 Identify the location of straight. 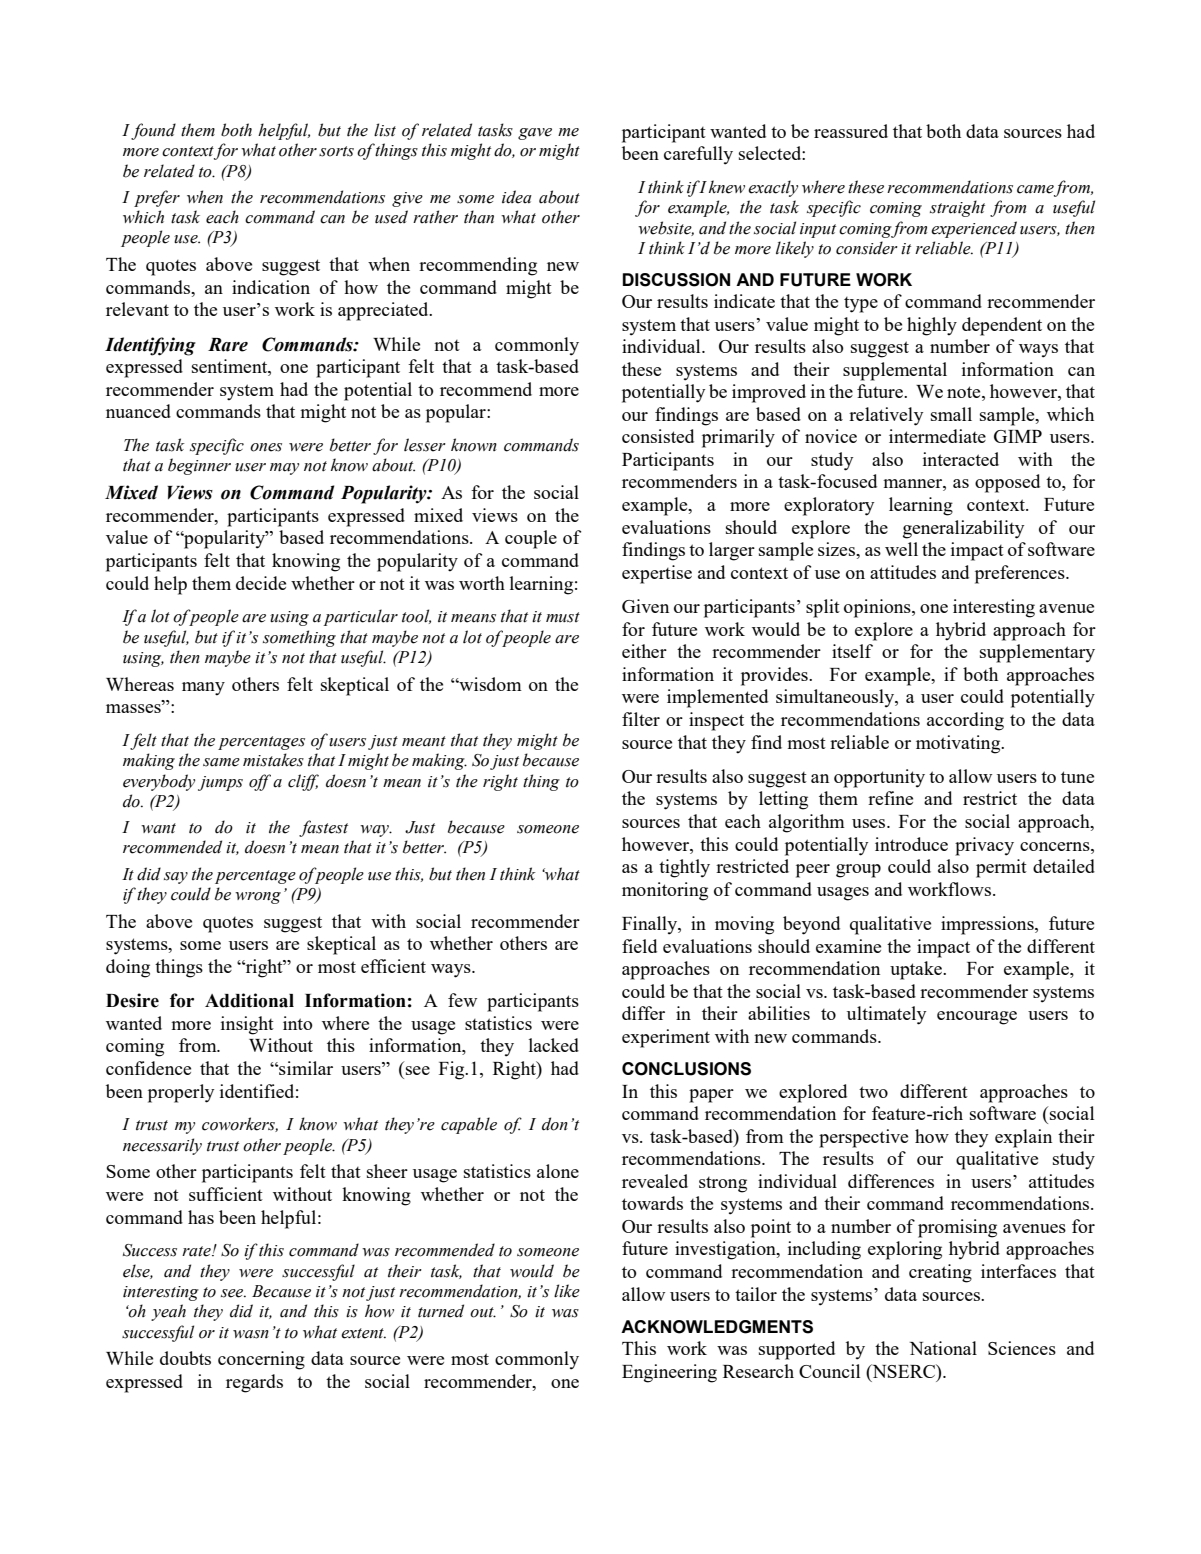
(957, 208).
